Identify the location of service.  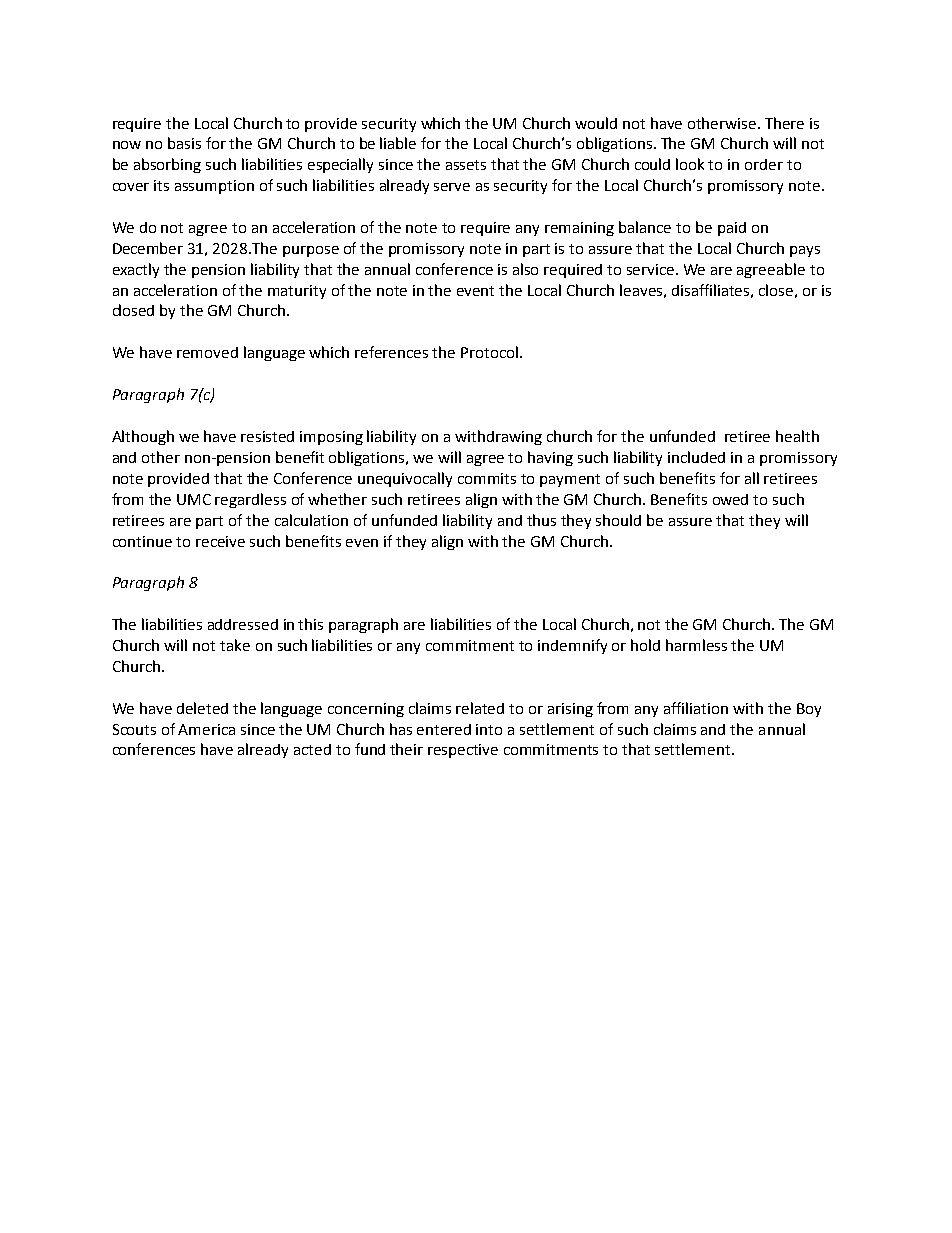
(652, 269).
